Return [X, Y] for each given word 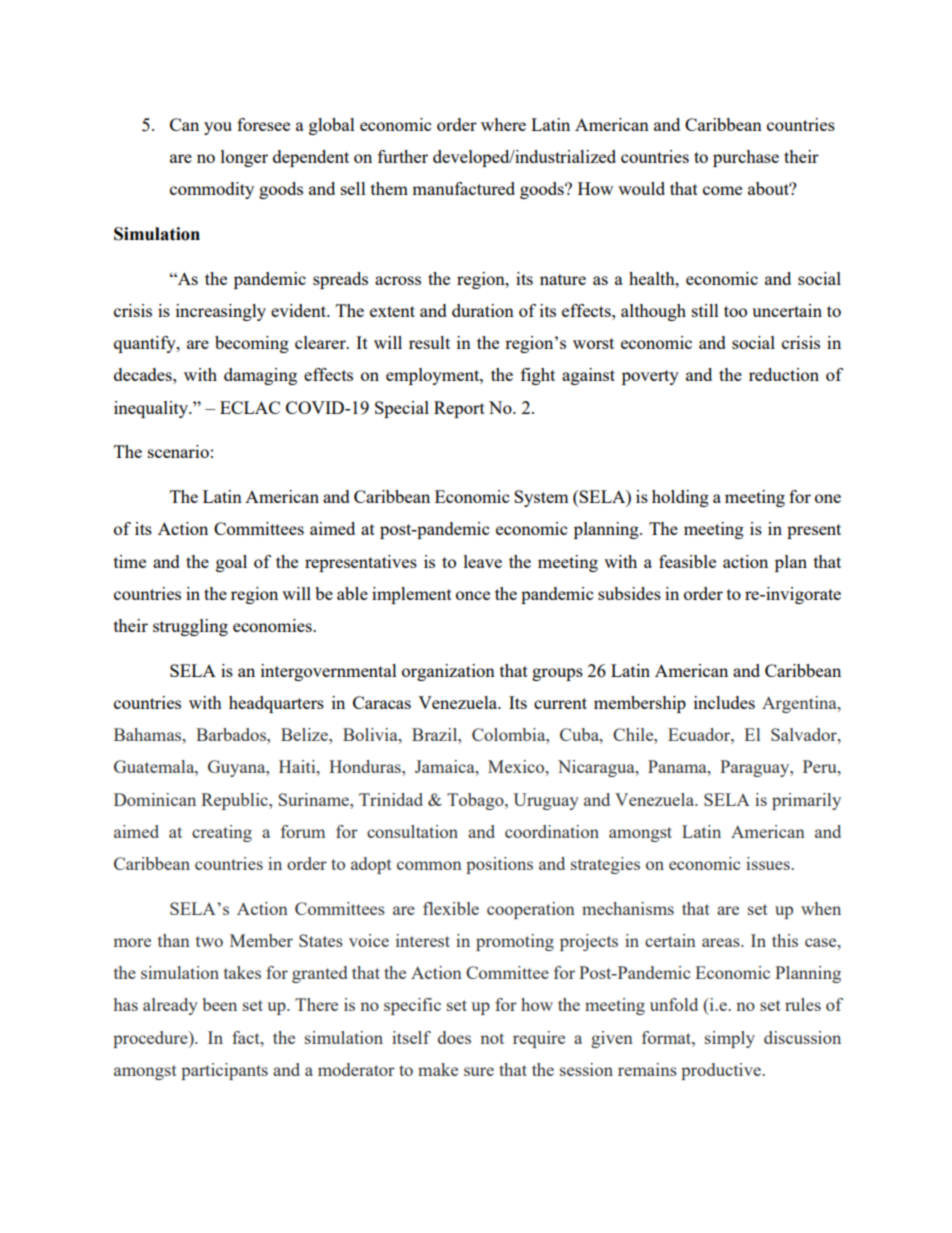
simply [730, 1039]
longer [244, 158]
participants [224, 1071]
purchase [746, 158]
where [503, 124]
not [492, 1038]
